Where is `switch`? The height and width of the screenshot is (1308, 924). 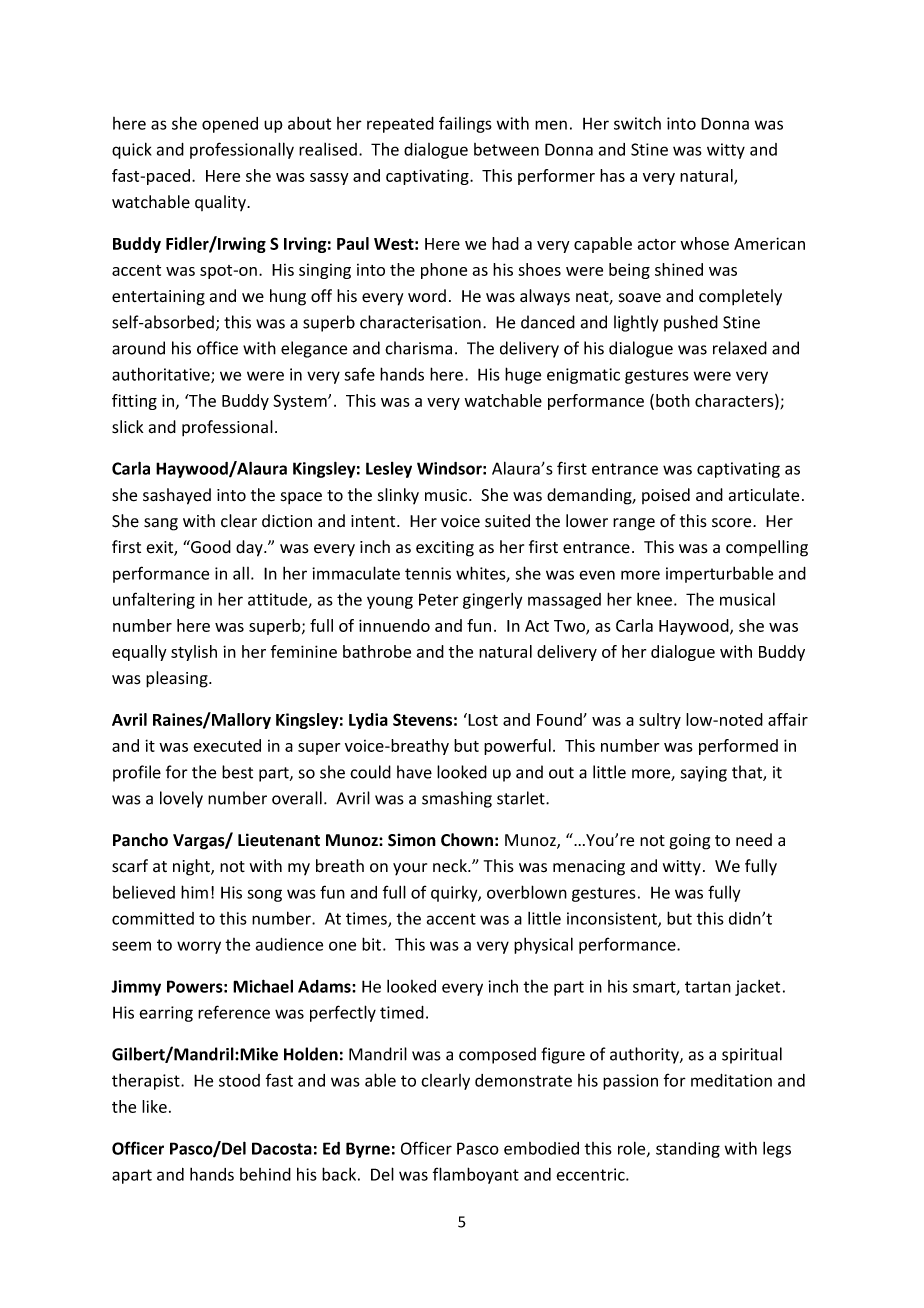
switch is located at coordinates (637, 123).
